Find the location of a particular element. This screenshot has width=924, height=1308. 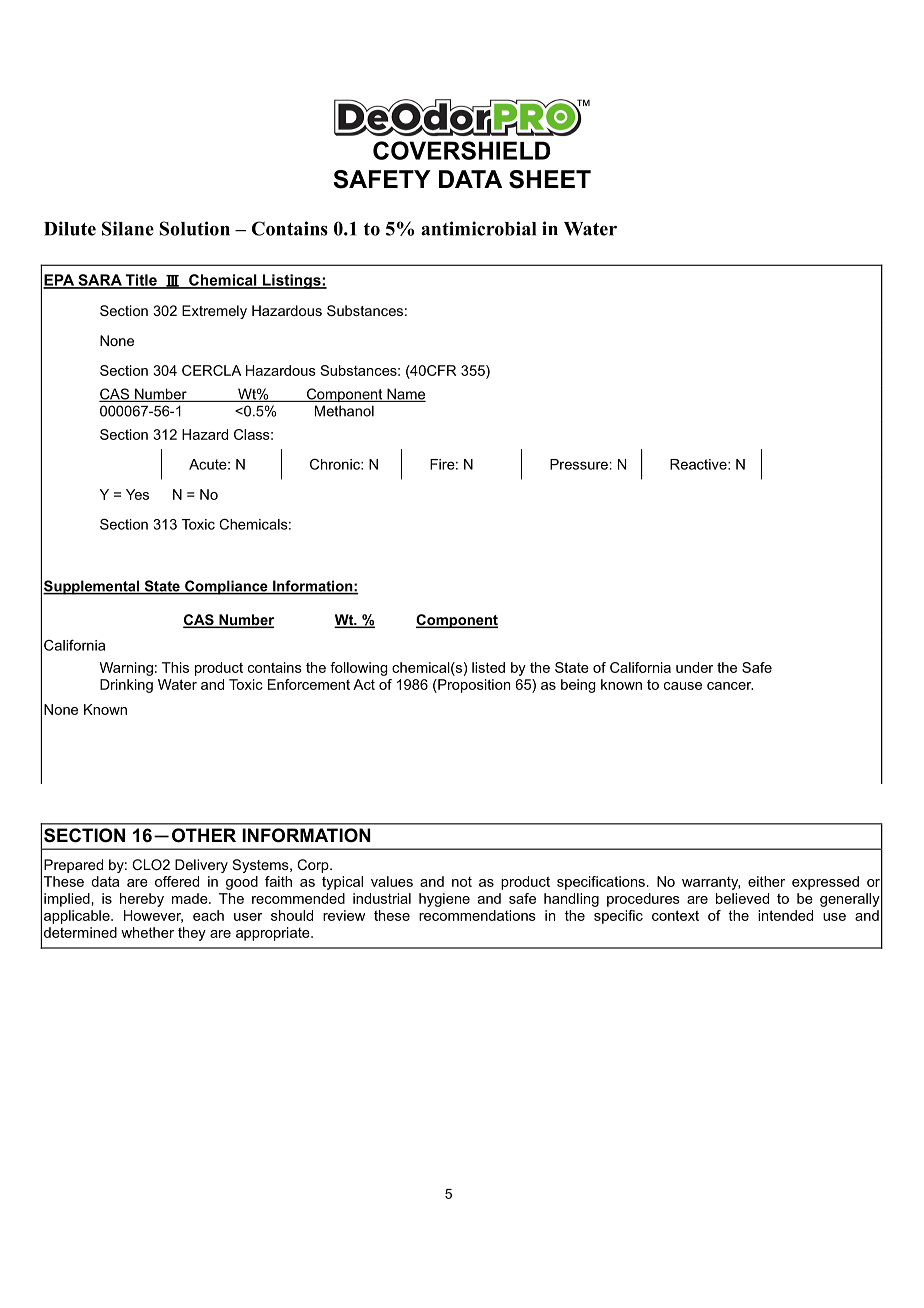

Drinking is located at coordinates (126, 686).
